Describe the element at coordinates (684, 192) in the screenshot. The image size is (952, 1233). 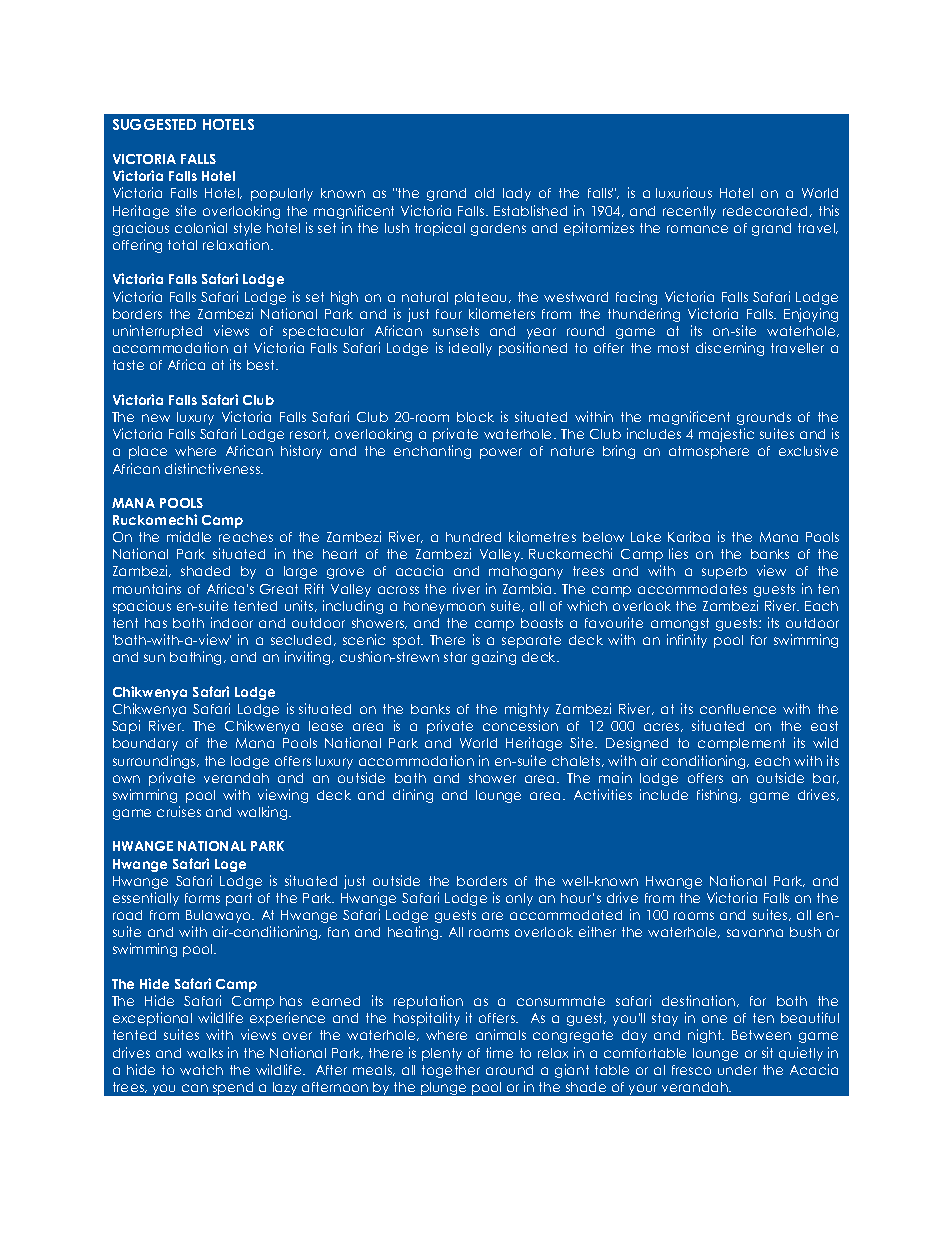
I see `luxurious` at that location.
